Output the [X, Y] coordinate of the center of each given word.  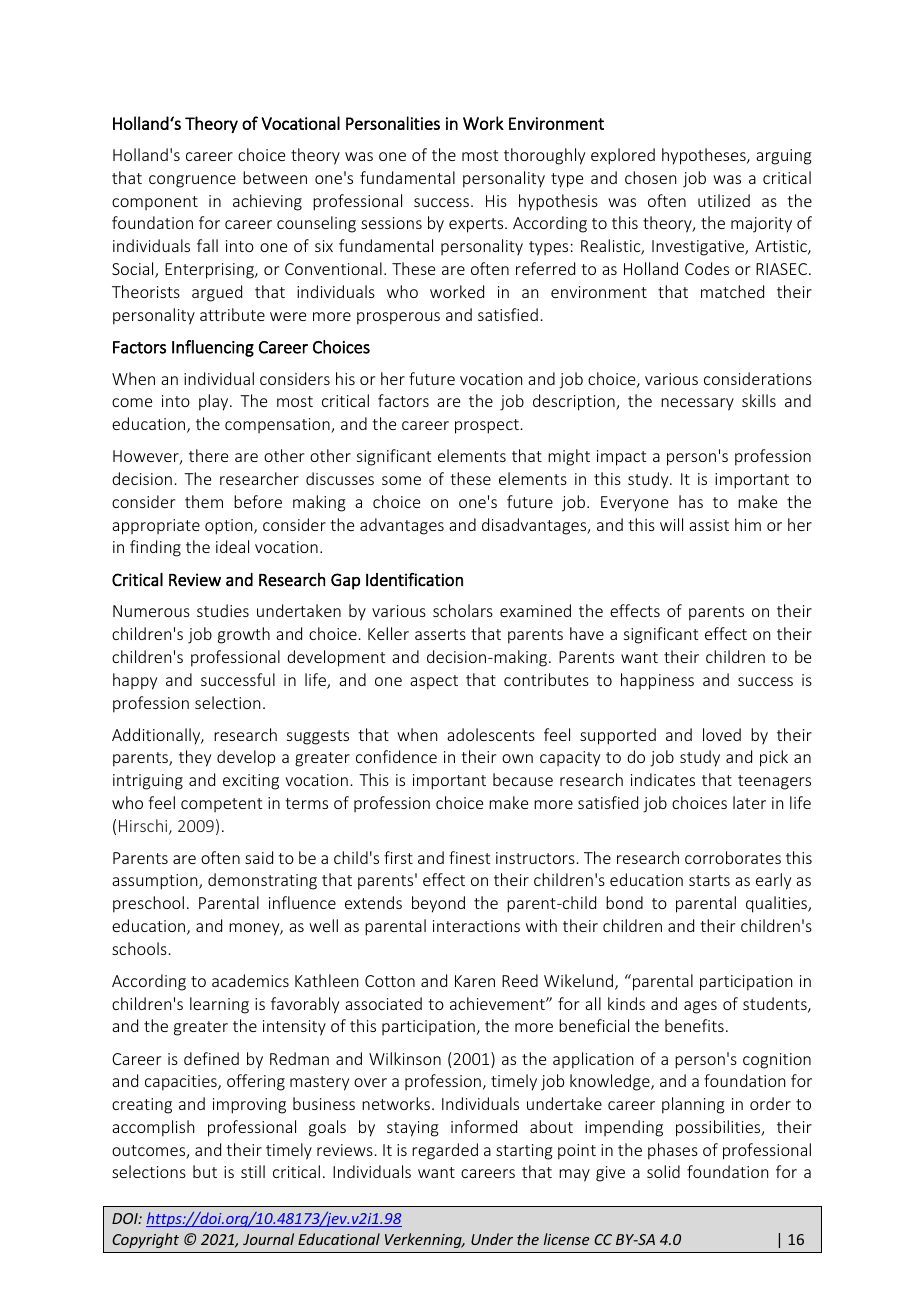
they [195, 758]
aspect [434, 682]
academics [250, 980]
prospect [487, 426]
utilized [724, 200]
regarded [445, 1151]
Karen [475, 981]
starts [709, 880]
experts [477, 225]
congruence [192, 181]
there [208, 455]
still [253, 1171]
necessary [697, 404]
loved [722, 734]
